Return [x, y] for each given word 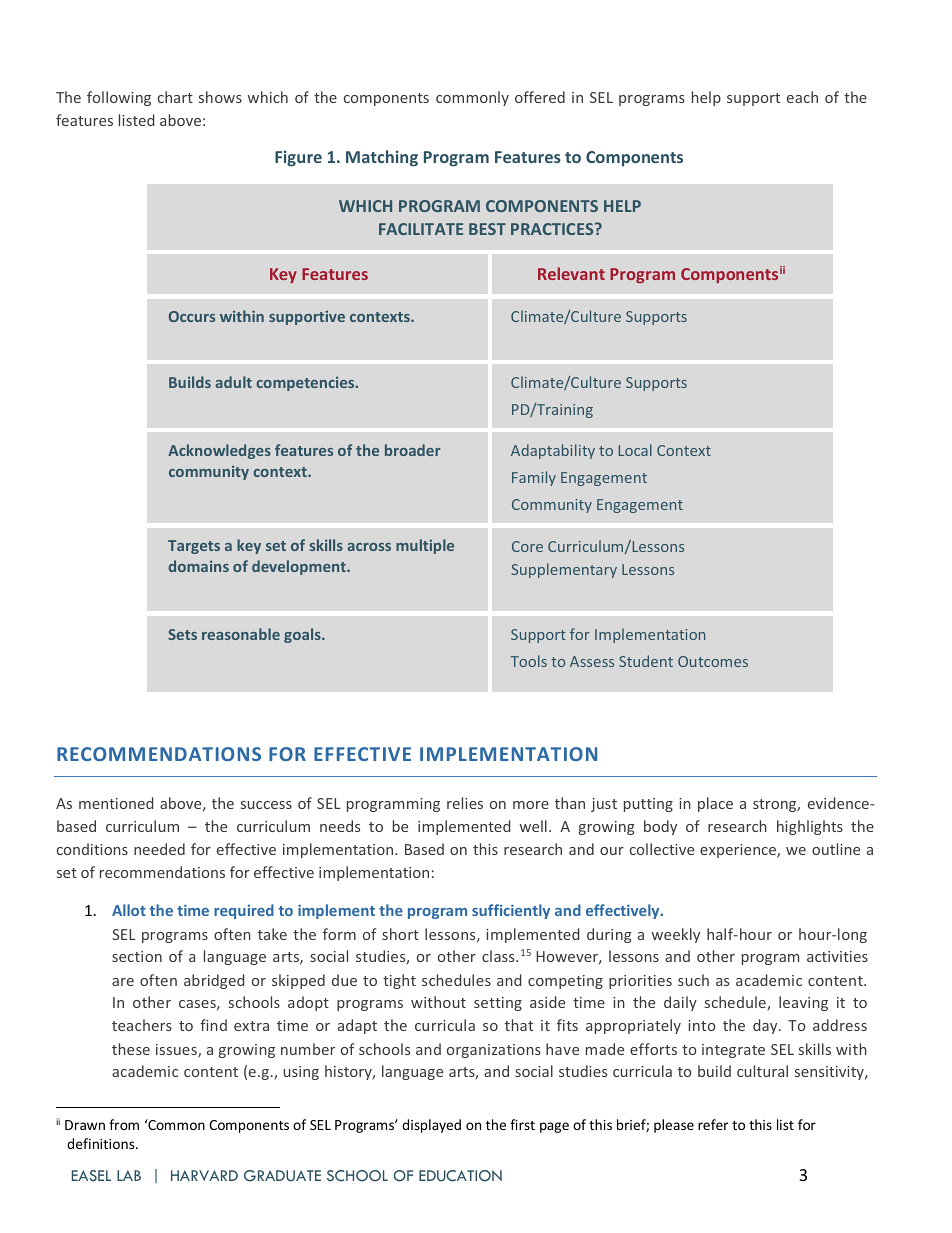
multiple [425, 546]
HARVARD [204, 1175]
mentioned [116, 803]
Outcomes [713, 661]
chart [175, 97]
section [137, 956]
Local [635, 450]
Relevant [571, 273]
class [499, 956]
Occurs [192, 316]
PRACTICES [553, 229]
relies [465, 803]
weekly [676, 935]
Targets [194, 547]
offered [540, 97]
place [715, 804]
